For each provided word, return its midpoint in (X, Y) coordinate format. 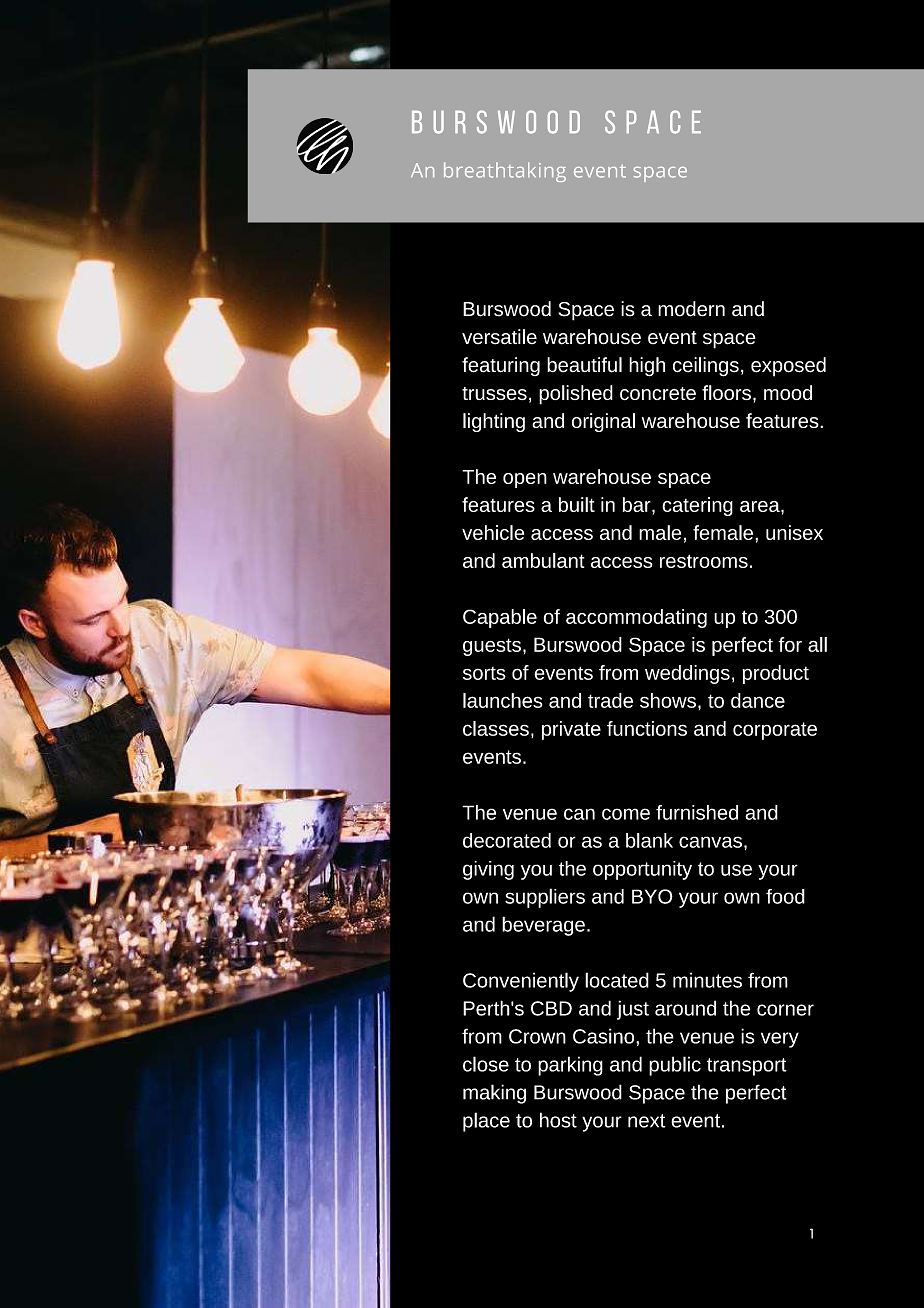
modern (691, 309)
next (647, 1121)
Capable (500, 618)
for (790, 644)
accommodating (636, 618)
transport (747, 1067)
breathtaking (505, 172)
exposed (788, 367)
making (494, 1094)
